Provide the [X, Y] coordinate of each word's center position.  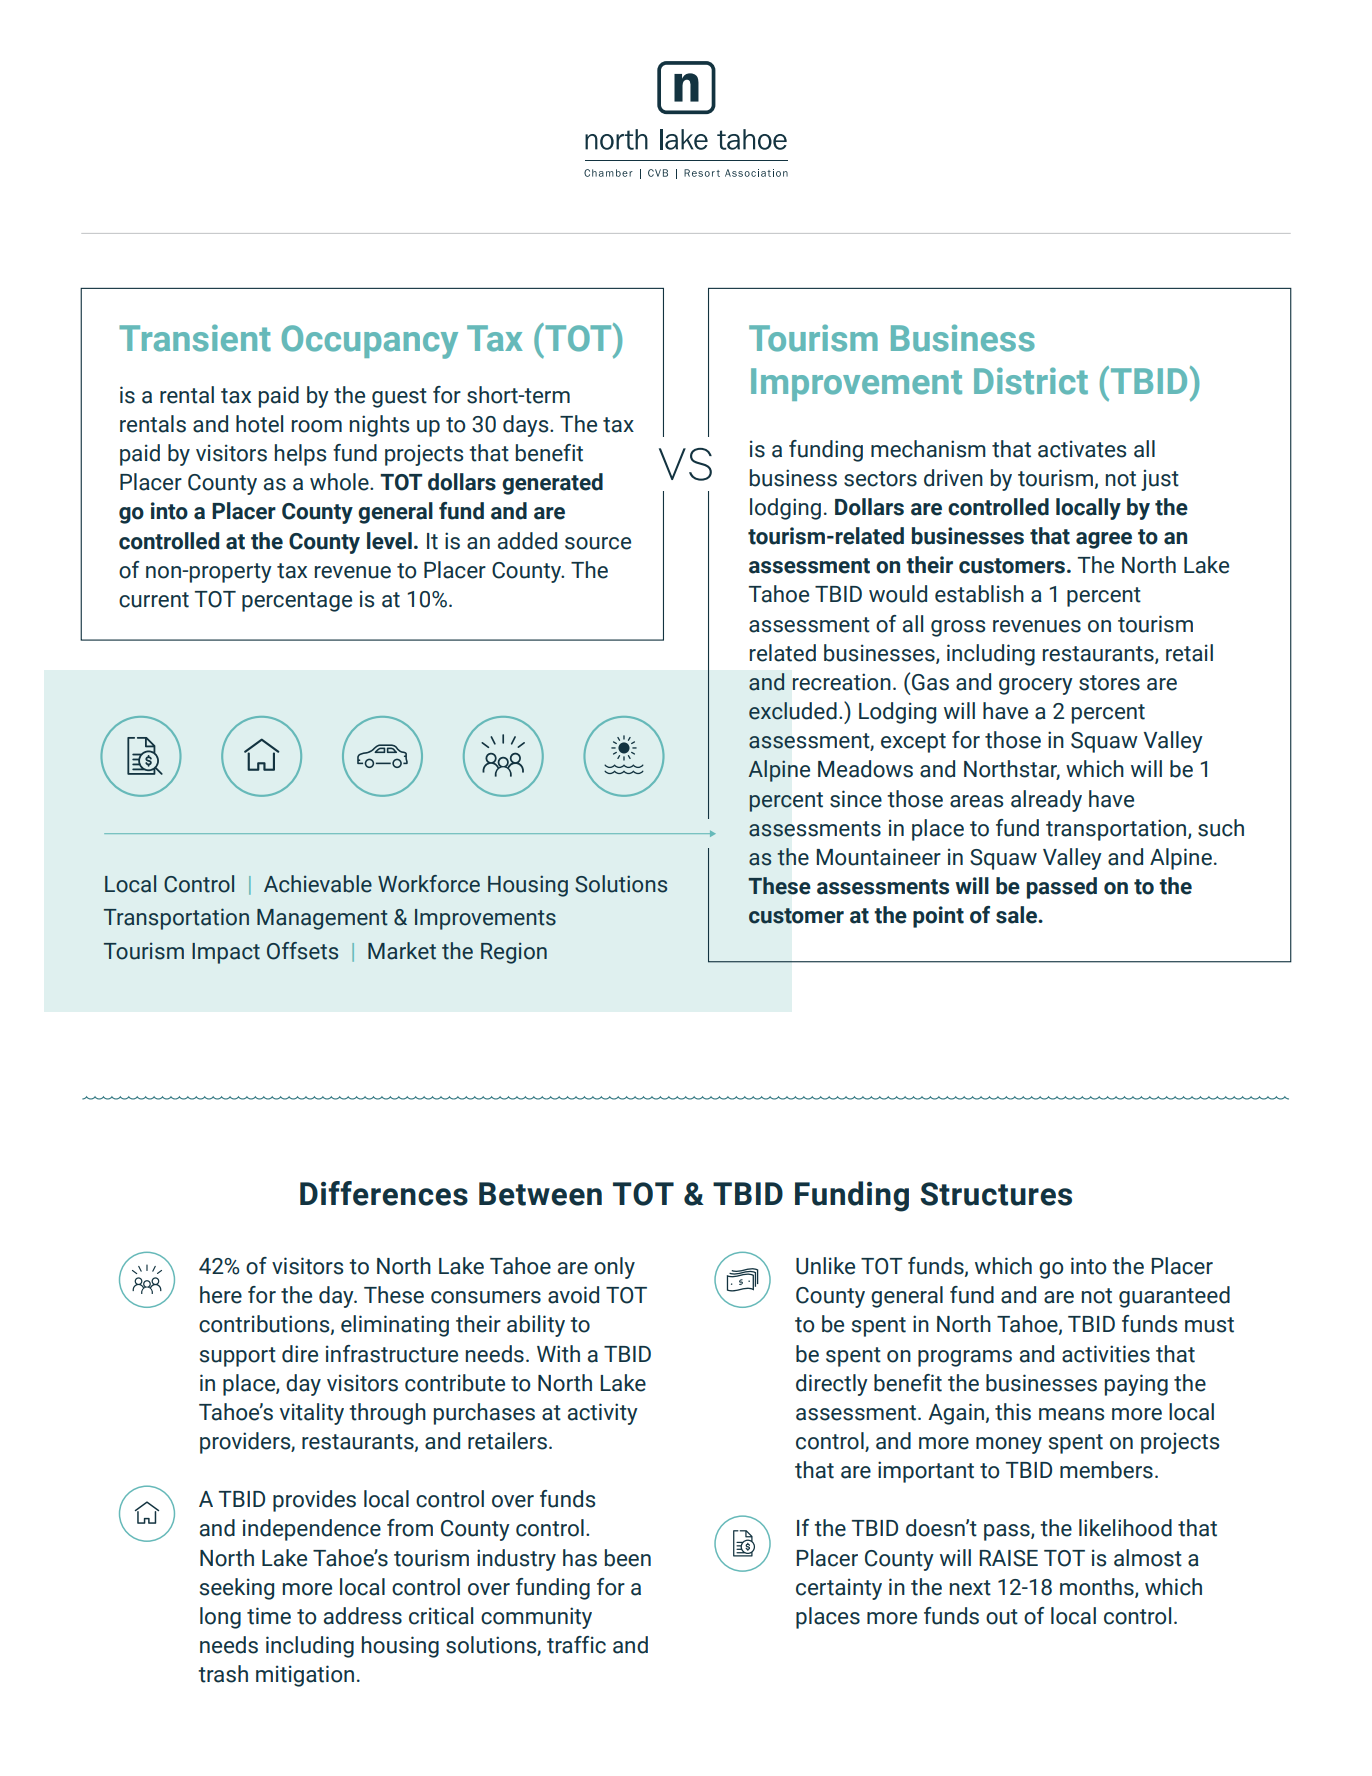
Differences [384, 1193]
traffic [576, 1645]
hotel [259, 424]
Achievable [318, 884]
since [856, 799]
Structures [996, 1194]
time [269, 1616]
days [527, 426]
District [1031, 381]
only [614, 1268]
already [1046, 801]
